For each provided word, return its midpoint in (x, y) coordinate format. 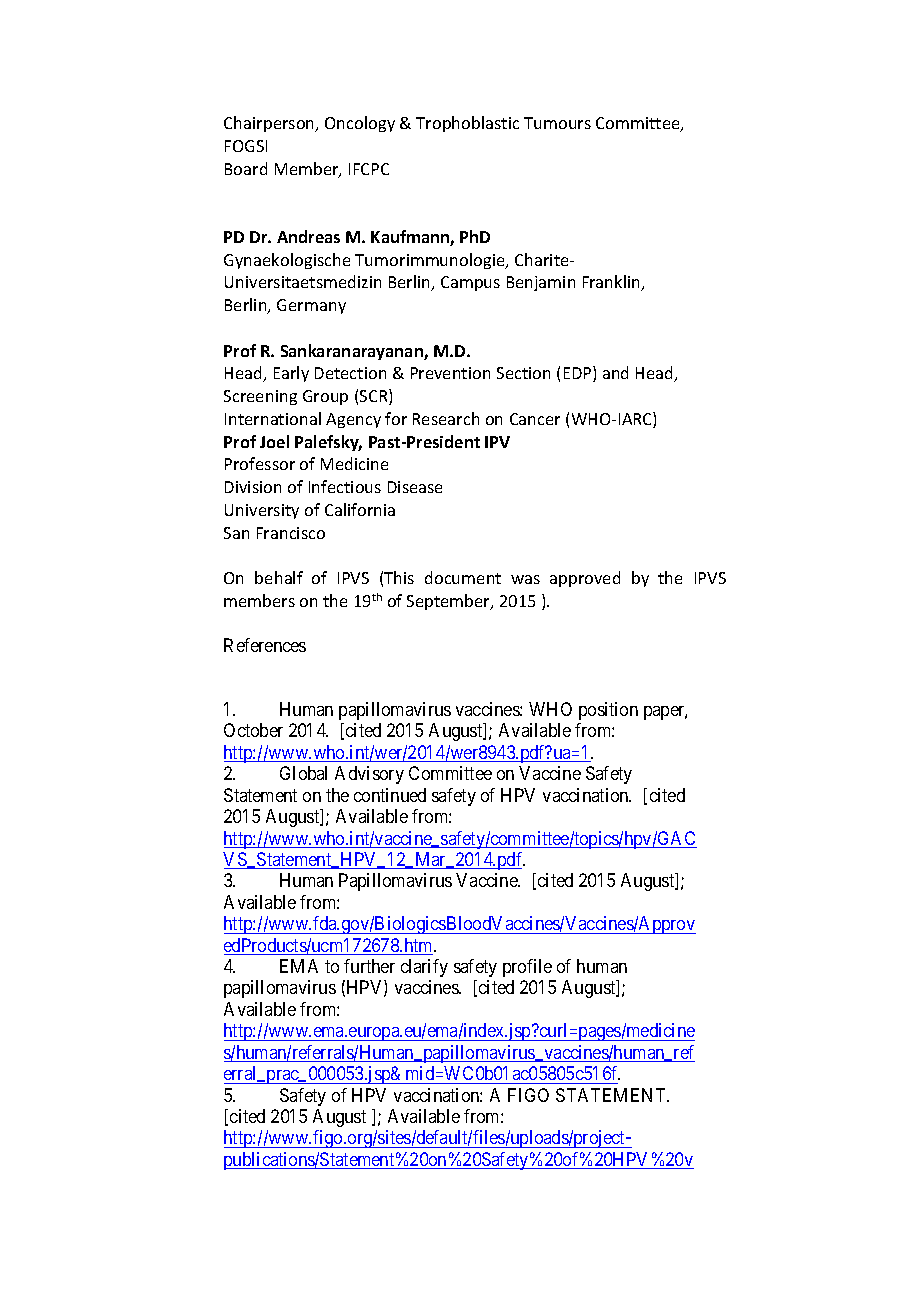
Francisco (291, 533)
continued (390, 795)
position (608, 711)
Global (303, 773)
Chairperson (270, 124)
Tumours (557, 123)
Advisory (369, 775)
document (463, 577)
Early (291, 374)
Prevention (450, 373)
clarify (424, 968)
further (369, 966)
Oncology (360, 124)
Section (523, 373)
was (525, 579)
